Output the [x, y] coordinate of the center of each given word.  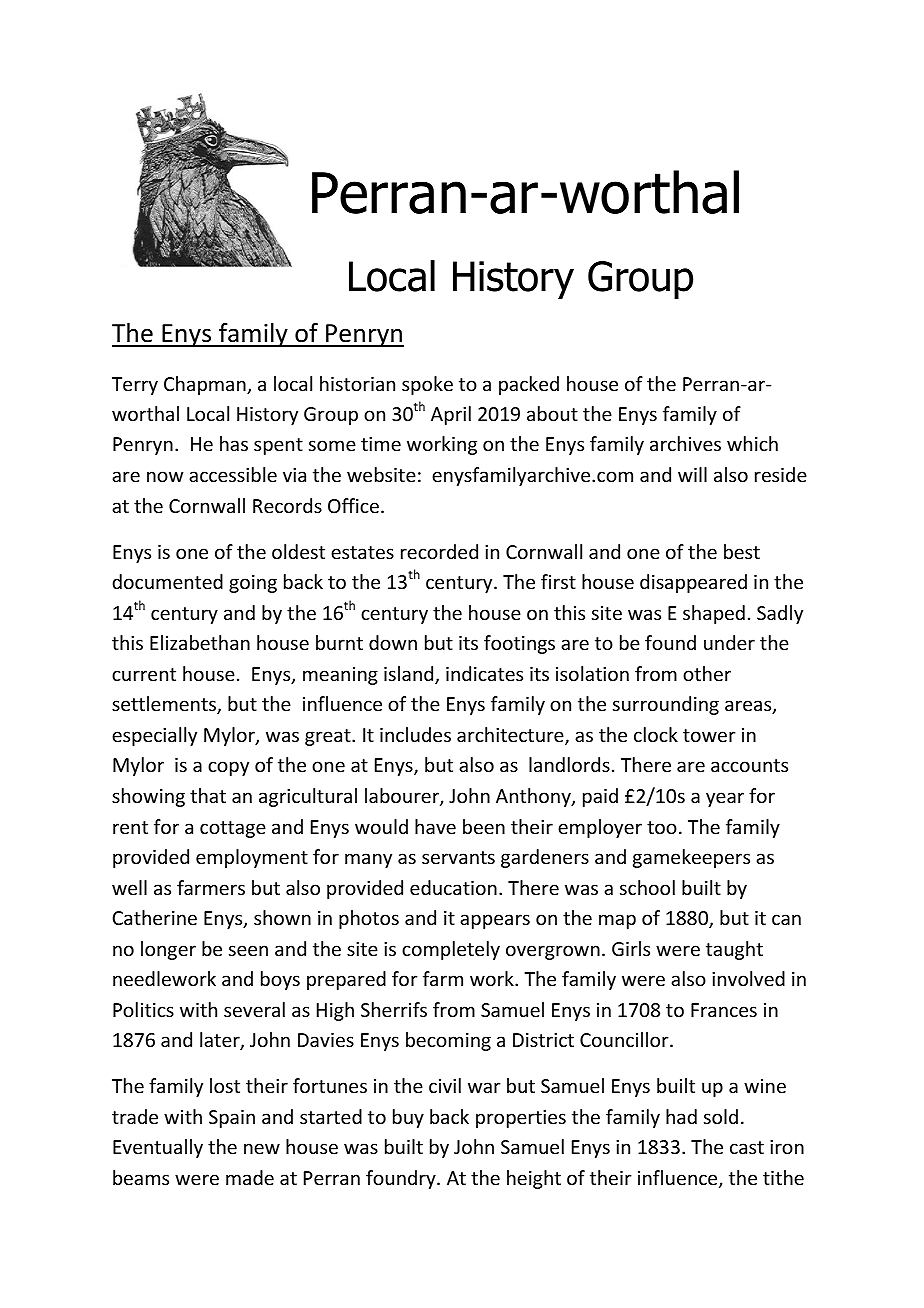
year [725, 799]
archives [685, 443]
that [208, 795]
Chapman [206, 385]
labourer [403, 797]
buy [408, 1118]
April [451, 415]
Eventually [158, 1148]
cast [747, 1147]
